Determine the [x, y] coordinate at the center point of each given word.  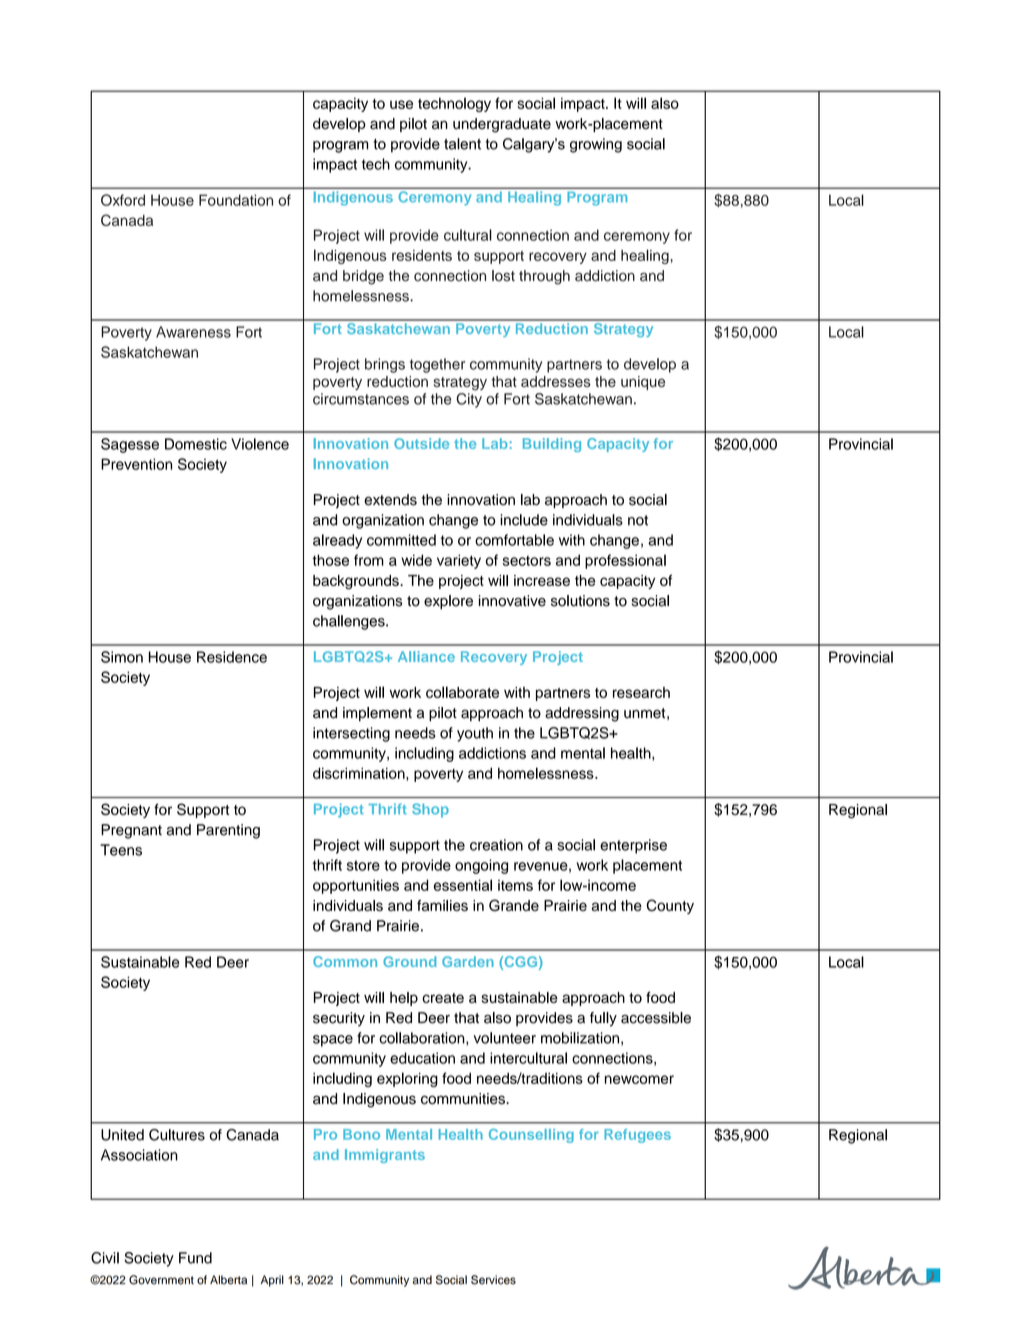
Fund [195, 1258]
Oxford [123, 200]
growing [596, 145]
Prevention [136, 464]
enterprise [633, 846]
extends [390, 500]
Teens [121, 850]
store [363, 865]
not [638, 520]
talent [462, 144]
